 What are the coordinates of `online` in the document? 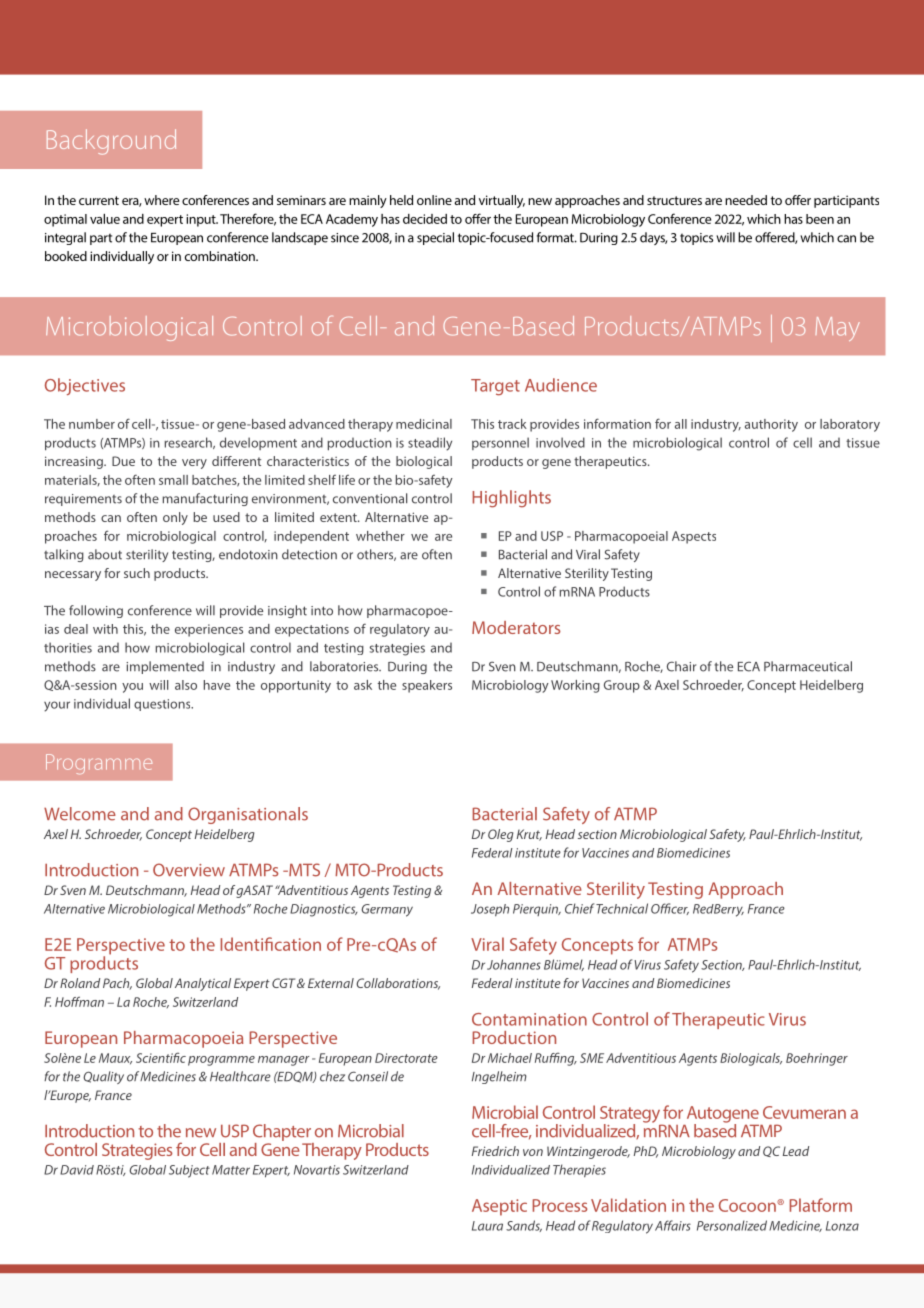 It's located at (434, 200).
